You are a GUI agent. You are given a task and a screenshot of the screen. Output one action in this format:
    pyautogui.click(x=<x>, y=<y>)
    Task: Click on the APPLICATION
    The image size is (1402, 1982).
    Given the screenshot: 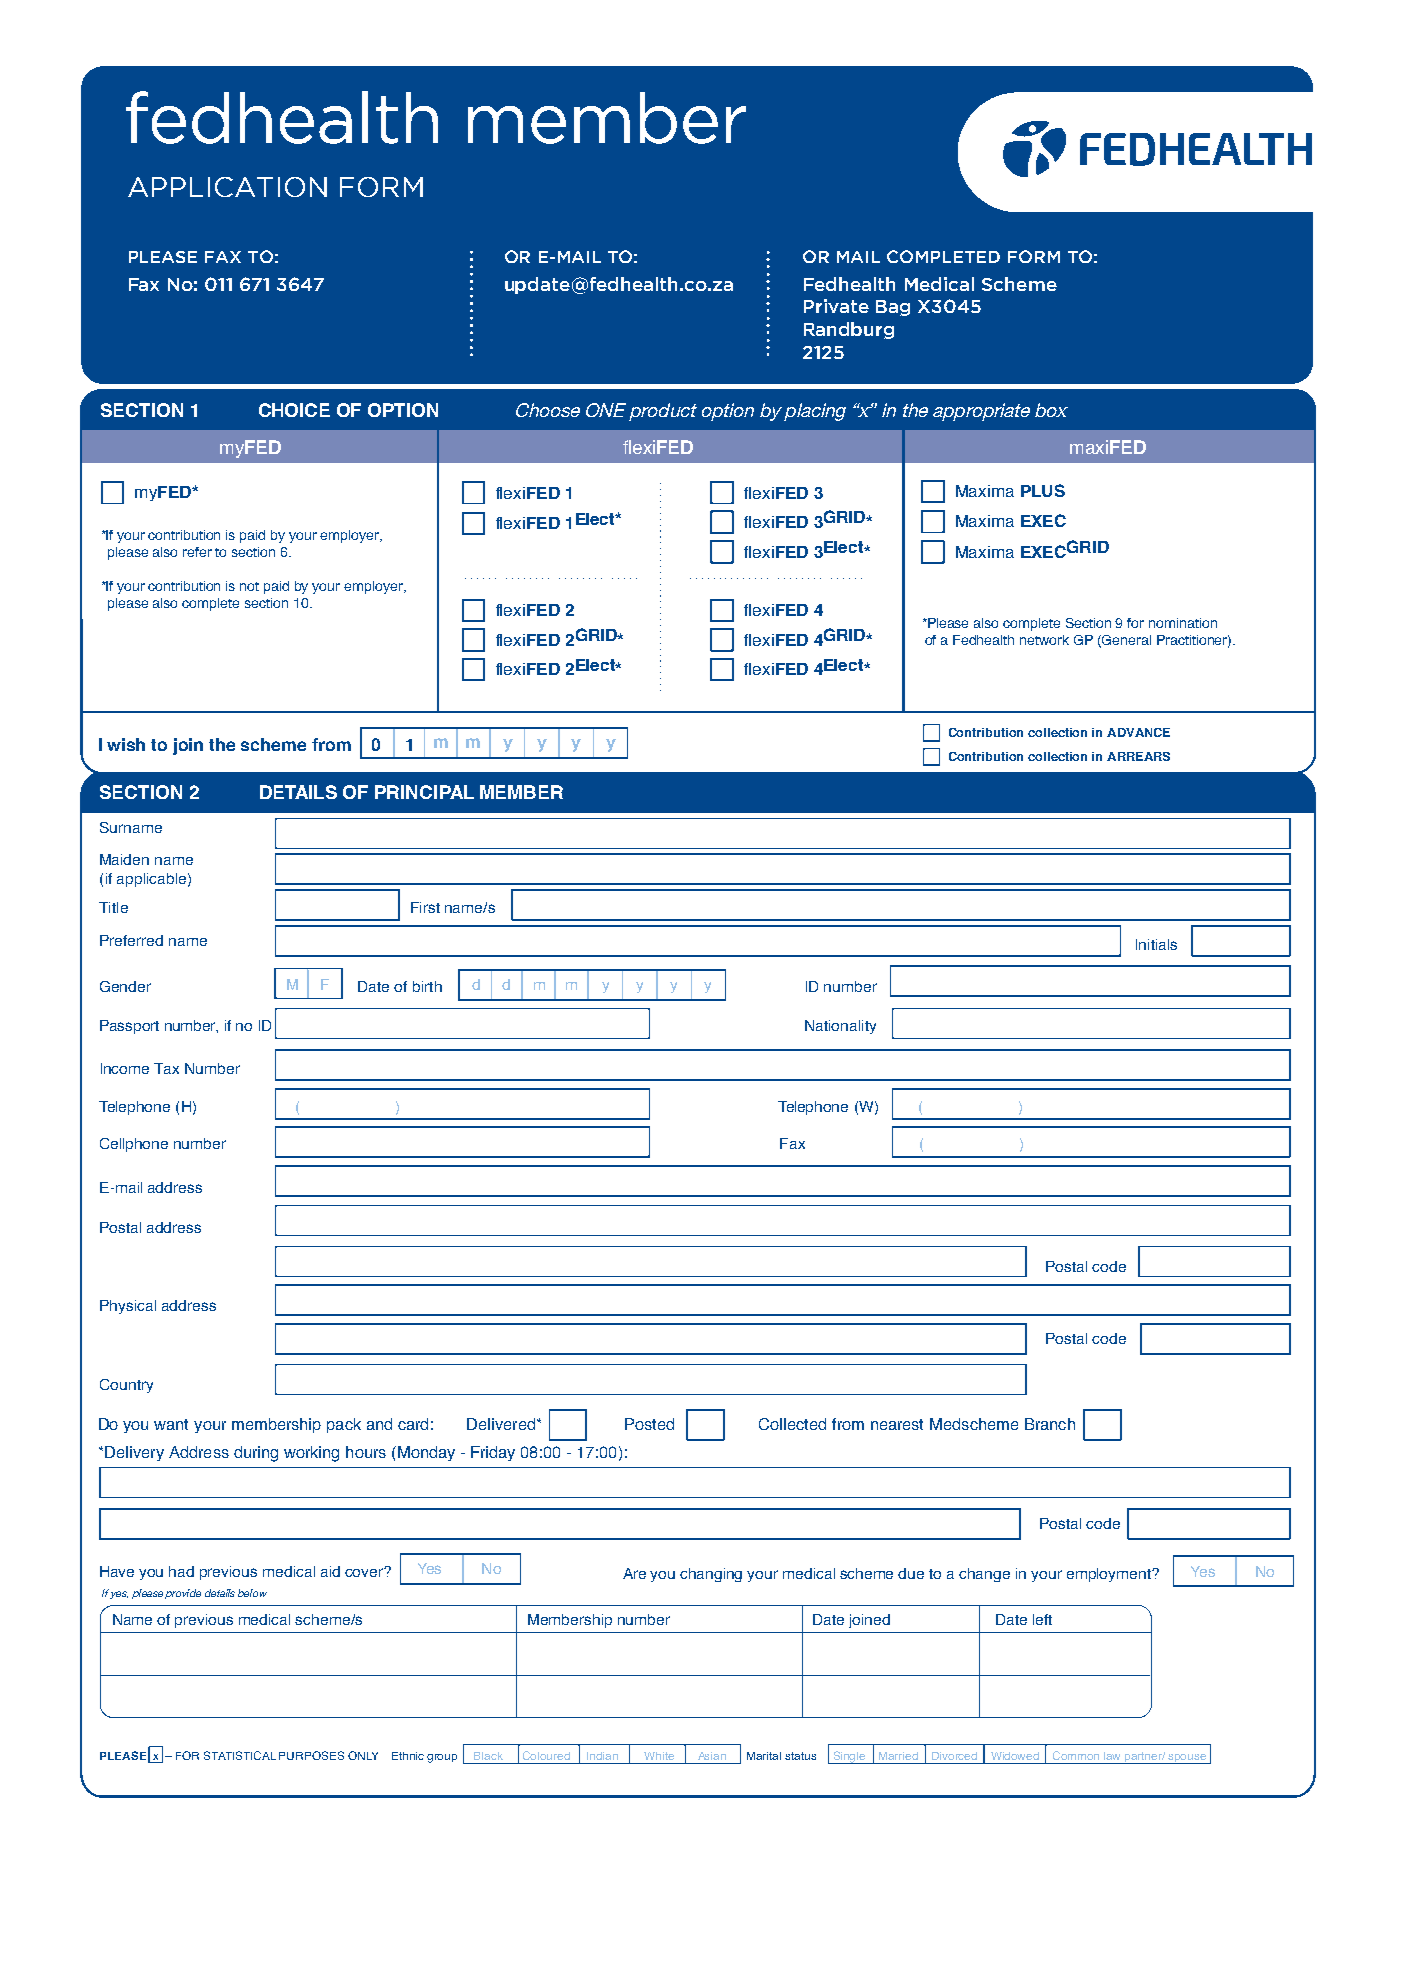 What is the action you would take?
    pyautogui.click(x=227, y=187)
